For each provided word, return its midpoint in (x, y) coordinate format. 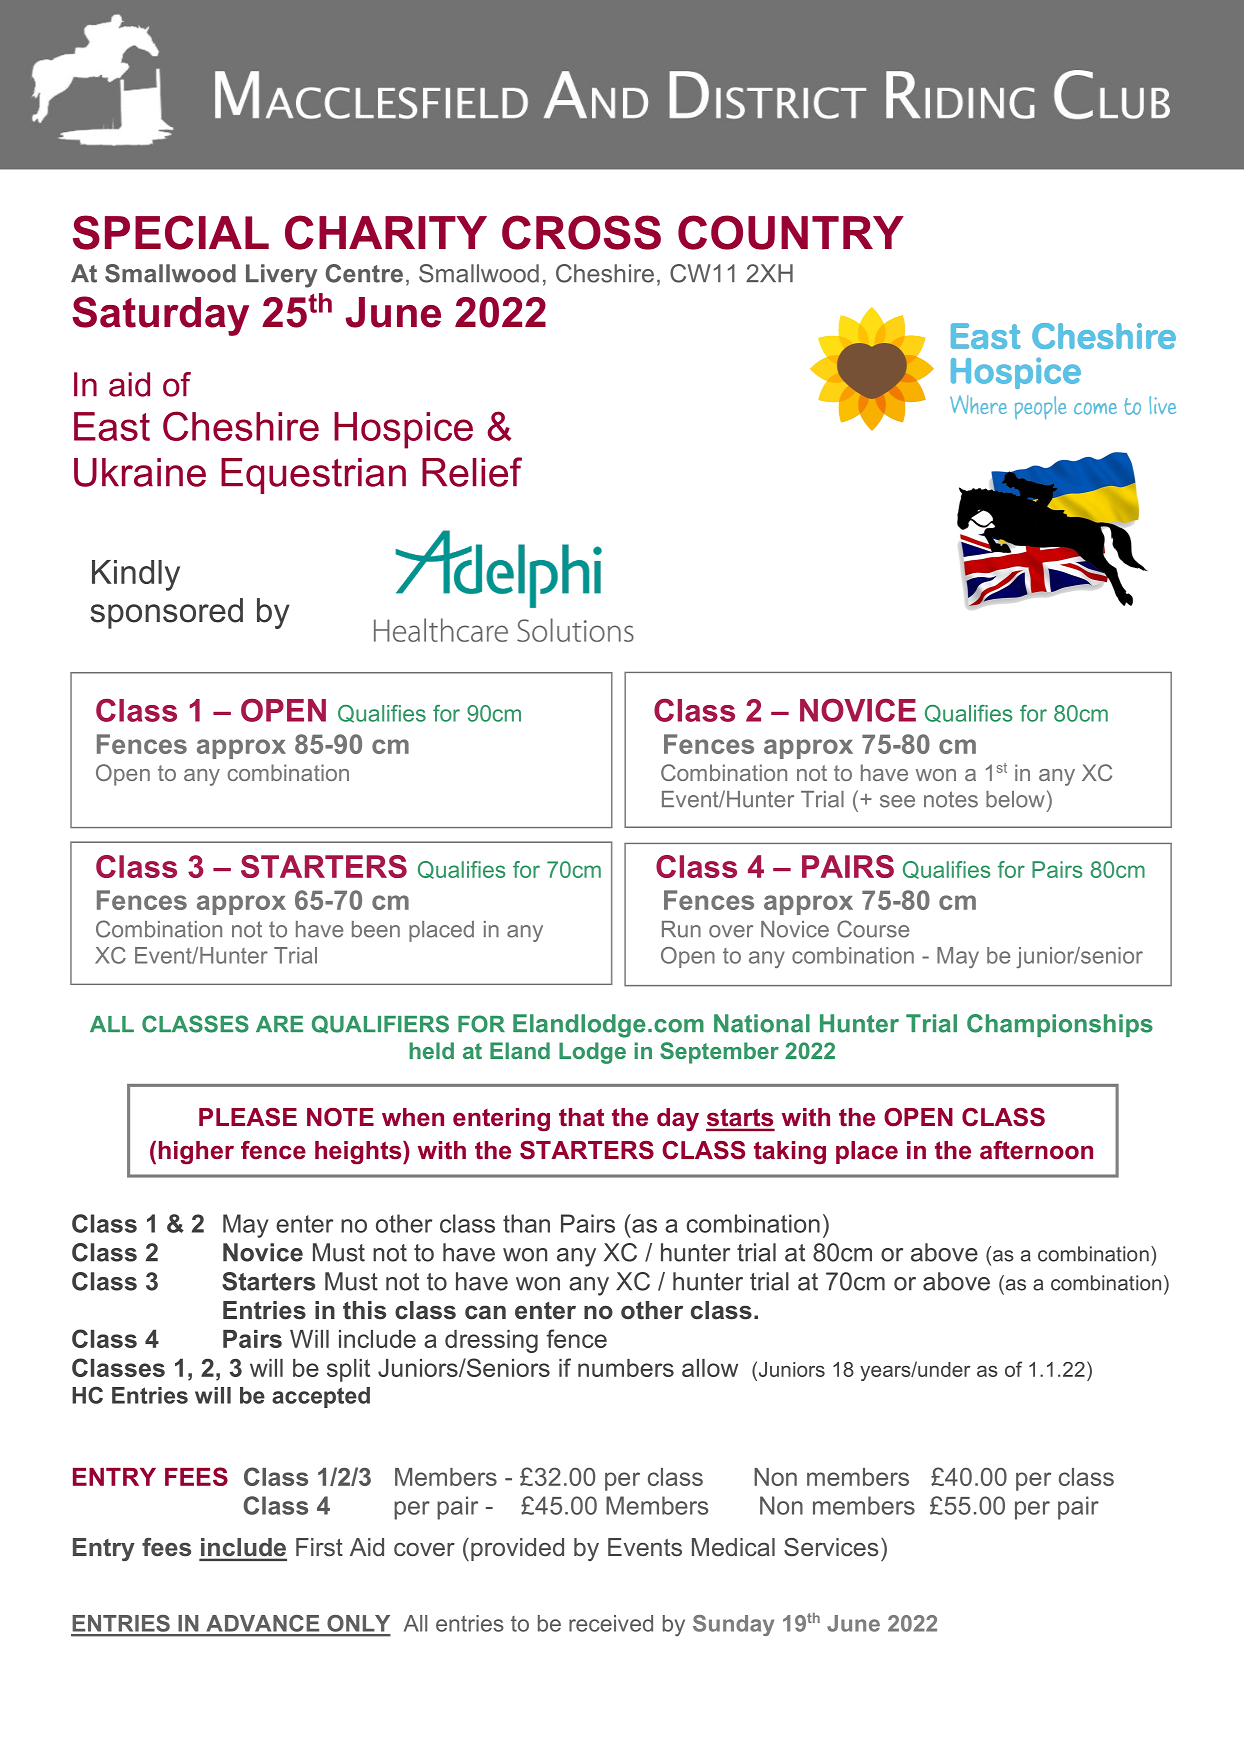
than (526, 1223)
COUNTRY (791, 232)
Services (831, 1547)
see (897, 801)
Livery (282, 276)
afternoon (1036, 1150)
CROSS (581, 232)
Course (873, 929)
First (319, 1547)
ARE (279, 1024)
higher (196, 1153)
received (611, 1623)
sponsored (166, 613)
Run (681, 929)
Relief (472, 472)
